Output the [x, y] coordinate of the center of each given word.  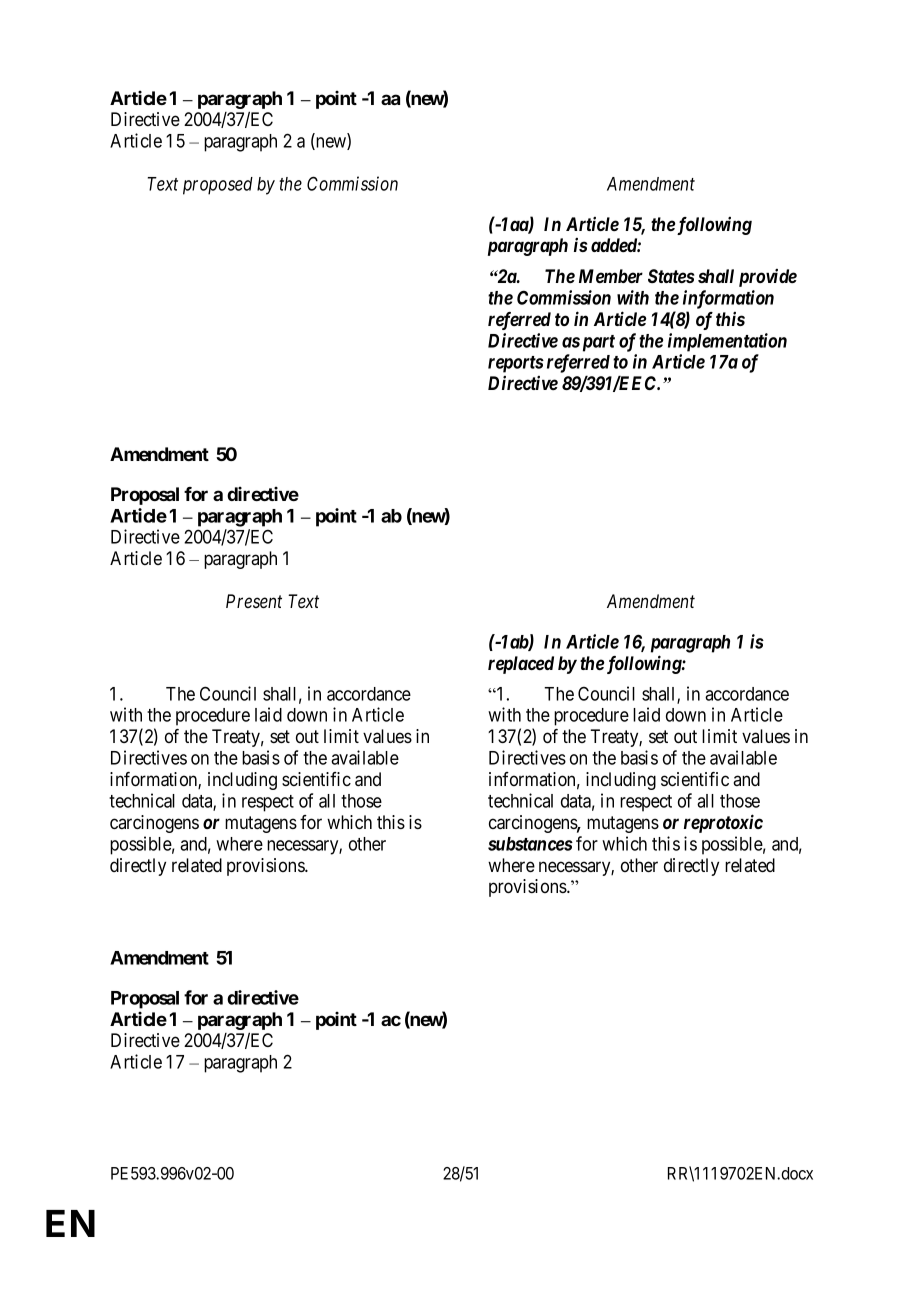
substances [530, 844]
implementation [727, 342]
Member [611, 276]
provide [768, 278]
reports [516, 364]
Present [254, 601]
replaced [521, 665]
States [671, 276]
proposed [218, 186]
